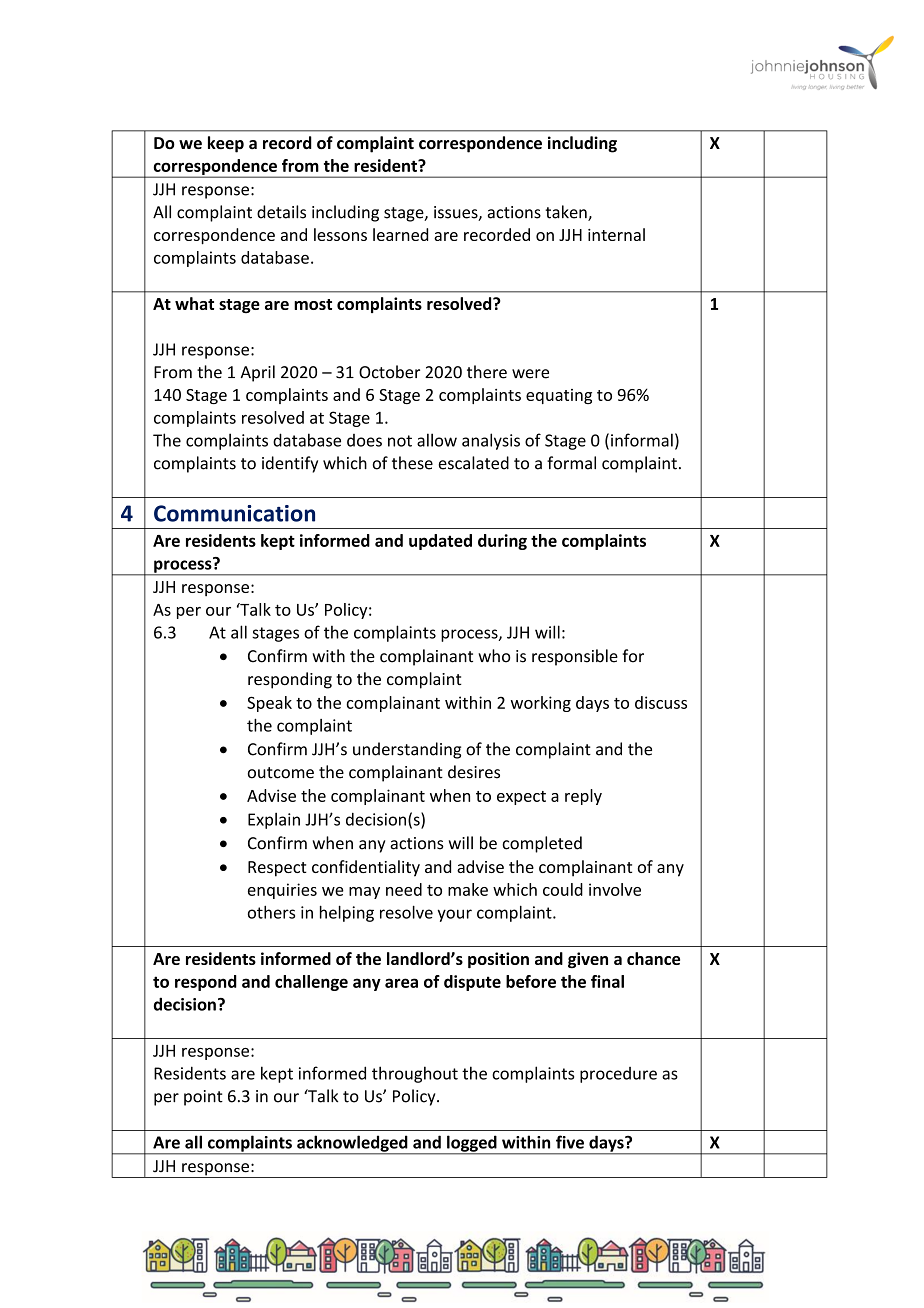 Image resolution: width=924 pixels, height=1308 pixels. I want to click on Speak, so click(269, 704).
